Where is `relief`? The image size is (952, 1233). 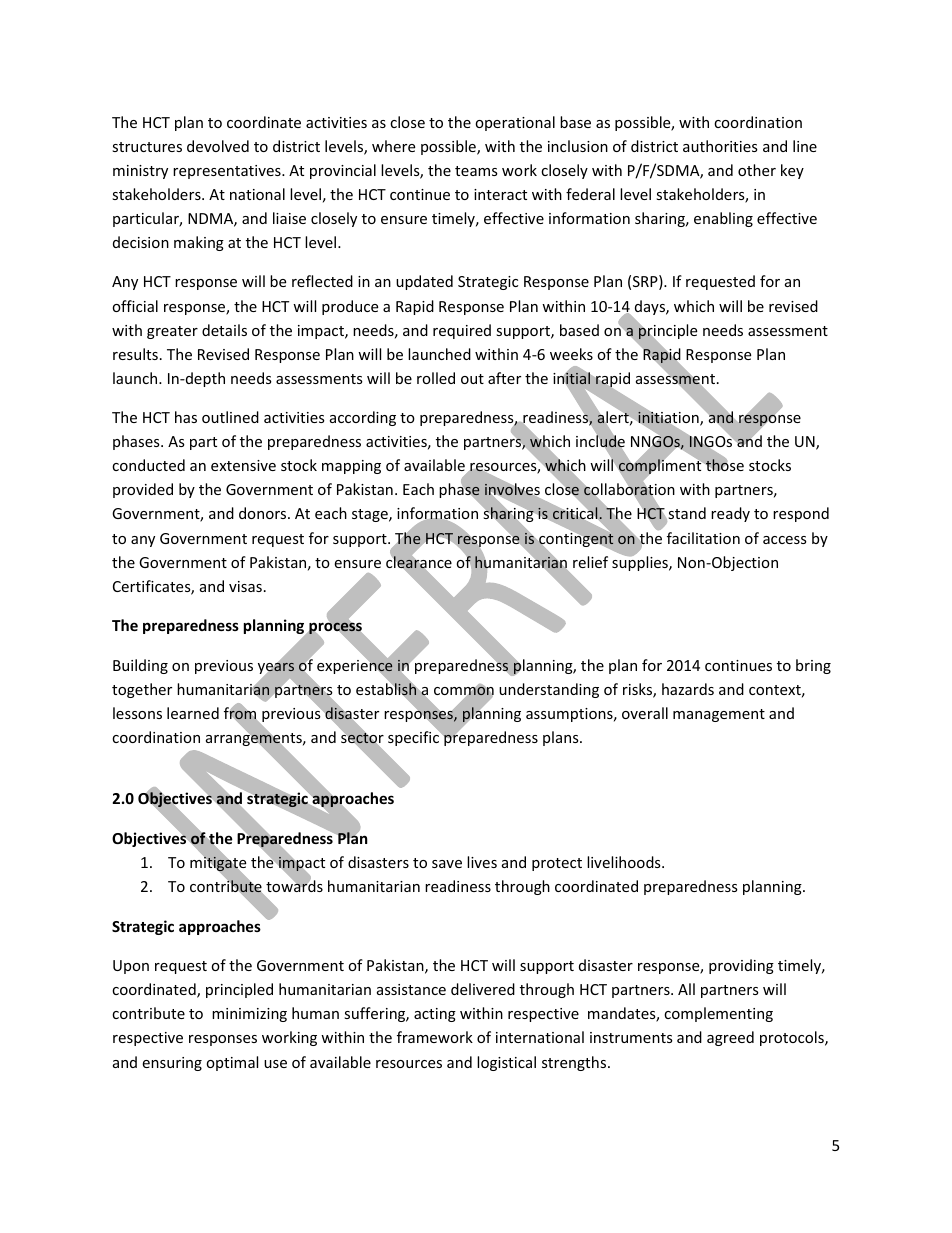
relief is located at coordinates (590, 562).
